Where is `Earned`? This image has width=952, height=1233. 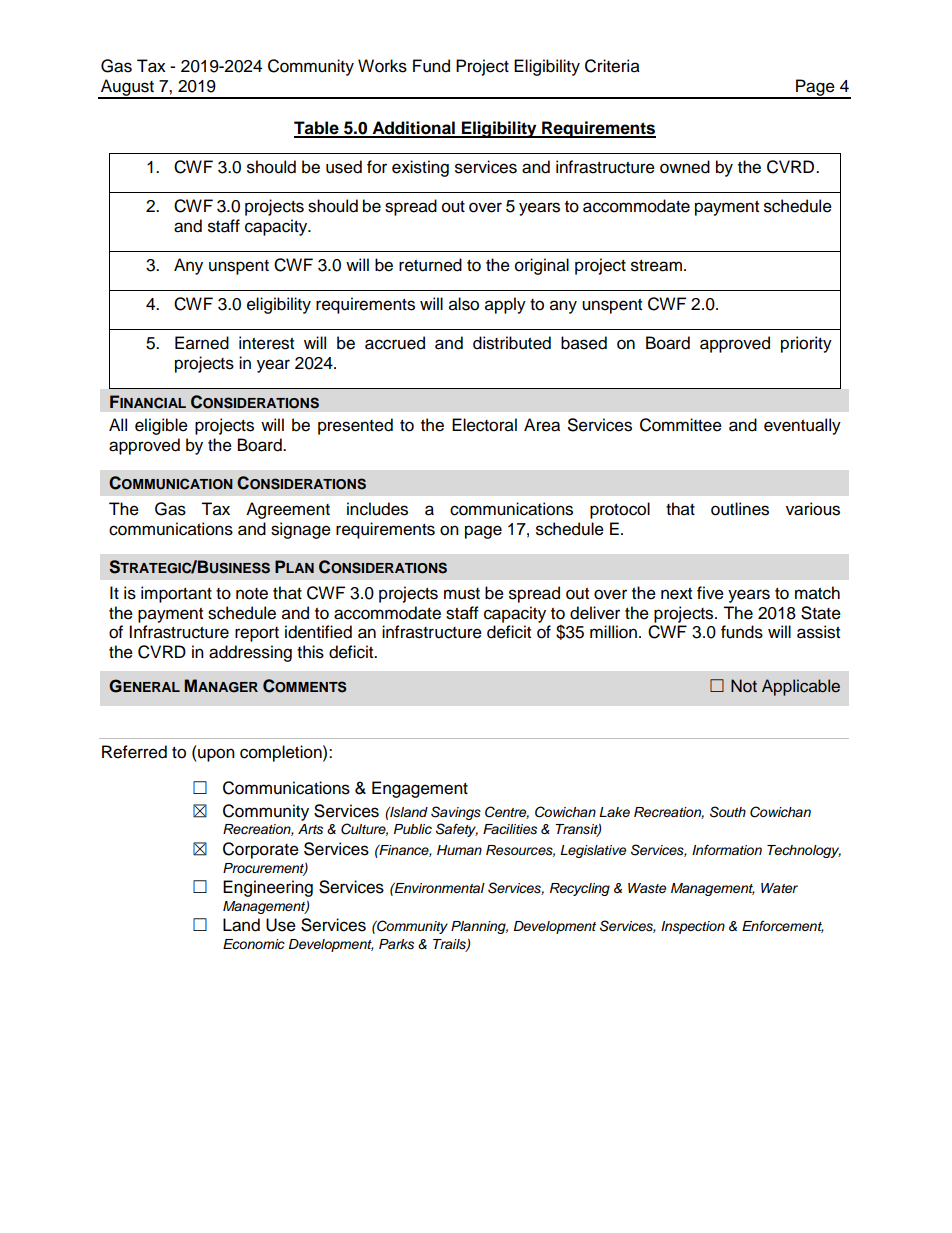
Earned is located at coordinates (202, 343).
